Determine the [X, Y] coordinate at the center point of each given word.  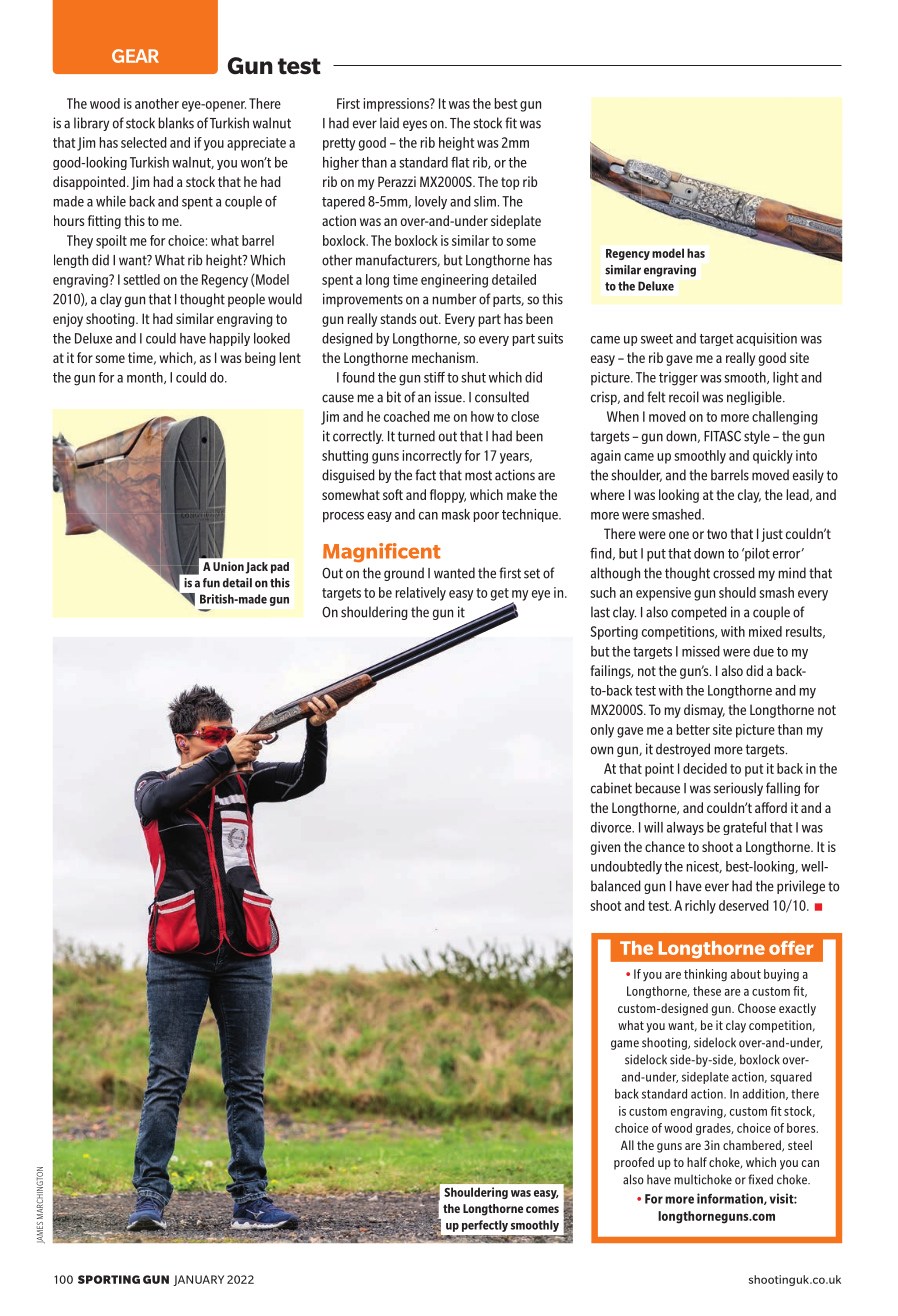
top [510, 183]
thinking [705, 975]
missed [701, 651]
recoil [684, 397]
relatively [421, 594]
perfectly [485, 1226]
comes [542, 1209]
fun [211, 583]
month [146, 378]
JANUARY [198, 1280]
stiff [434, 377]
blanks [176, 123]
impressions [397, 105]
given [605, 848]
